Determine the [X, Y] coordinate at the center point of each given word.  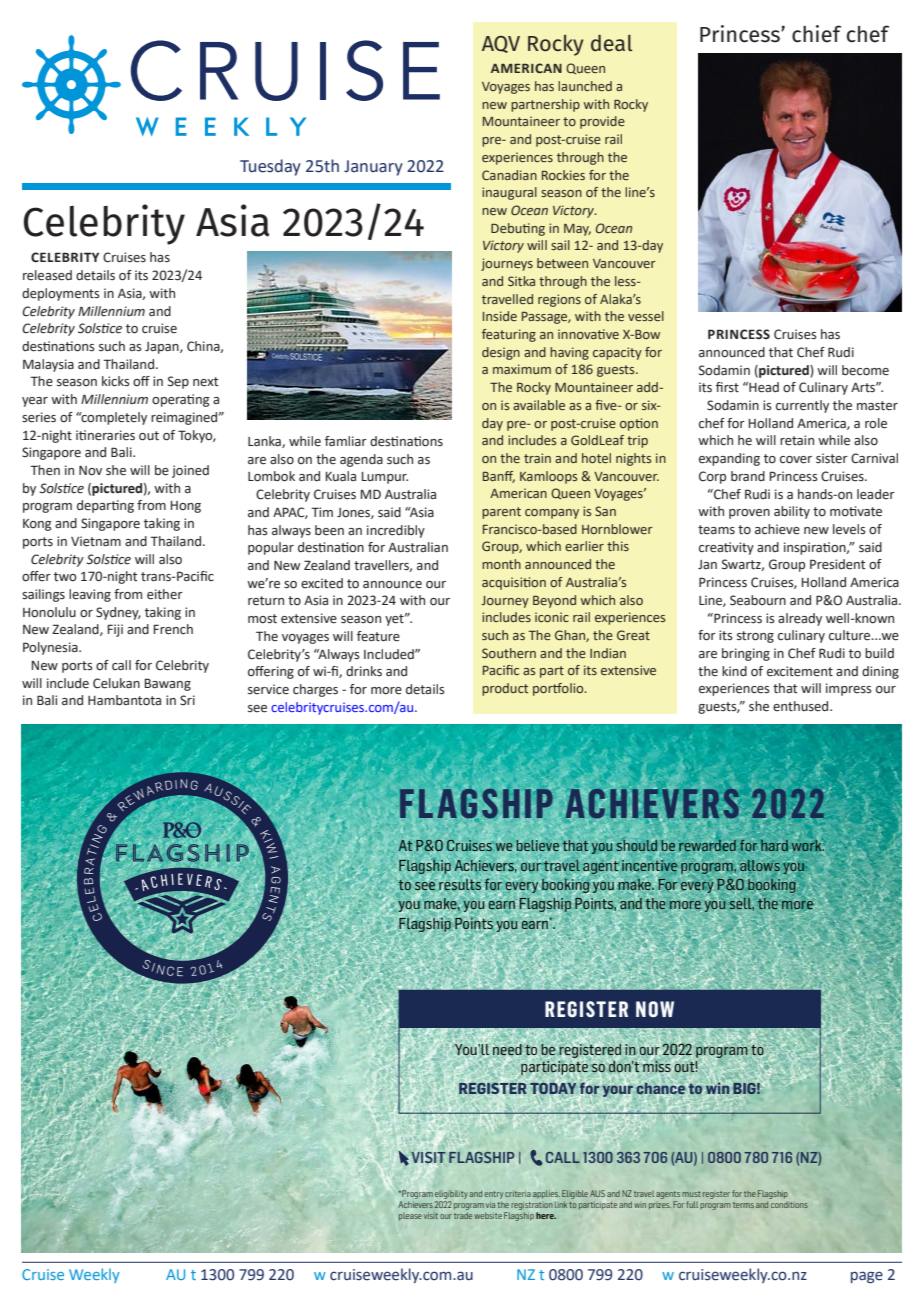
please [410, 1217]
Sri [187, 700]
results [461, 884]
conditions [789, 1205]
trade [463, 1215]
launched [585, 86]
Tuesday [270, 167]
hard [774, 845]
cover [796, 460]
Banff [499, 477]
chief [816, 34]
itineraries [105, 435]
